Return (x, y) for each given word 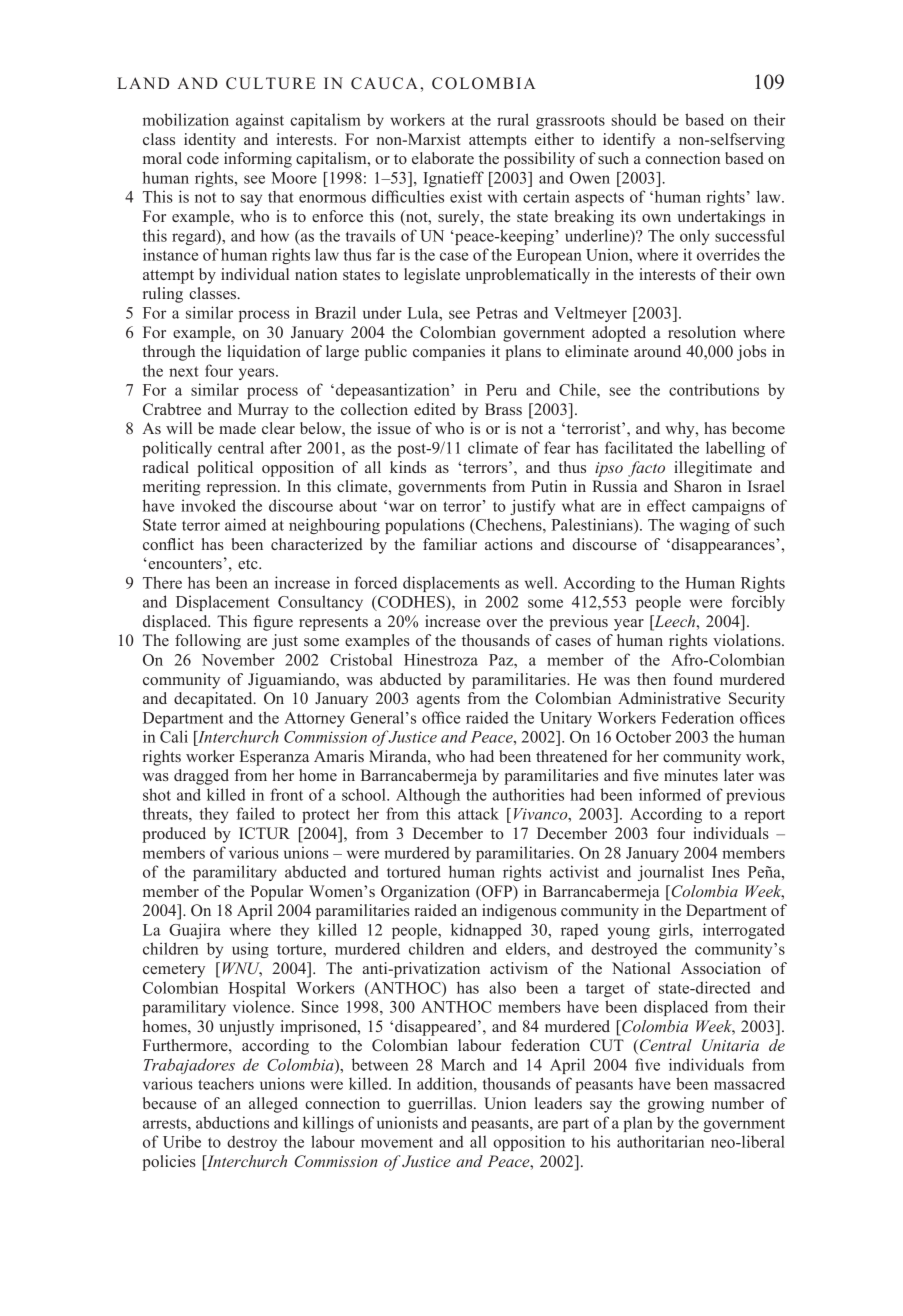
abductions (232, 1122)
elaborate (443, 158)
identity (210, 141)
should (634, 120)
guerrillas (441, 1105)
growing (676, 1105)
